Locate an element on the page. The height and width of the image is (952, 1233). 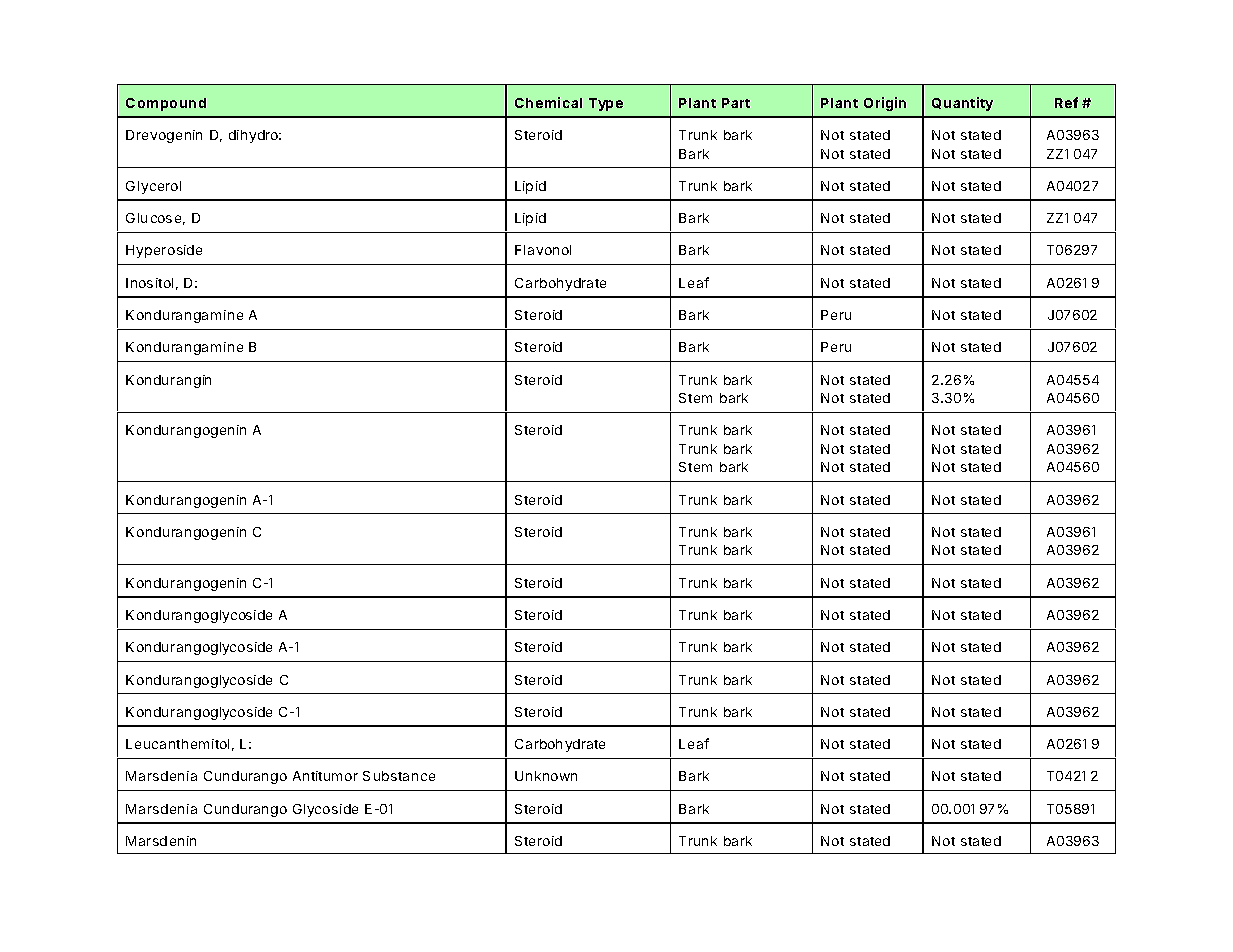
Ref is located at coordinates (1066, 102).
